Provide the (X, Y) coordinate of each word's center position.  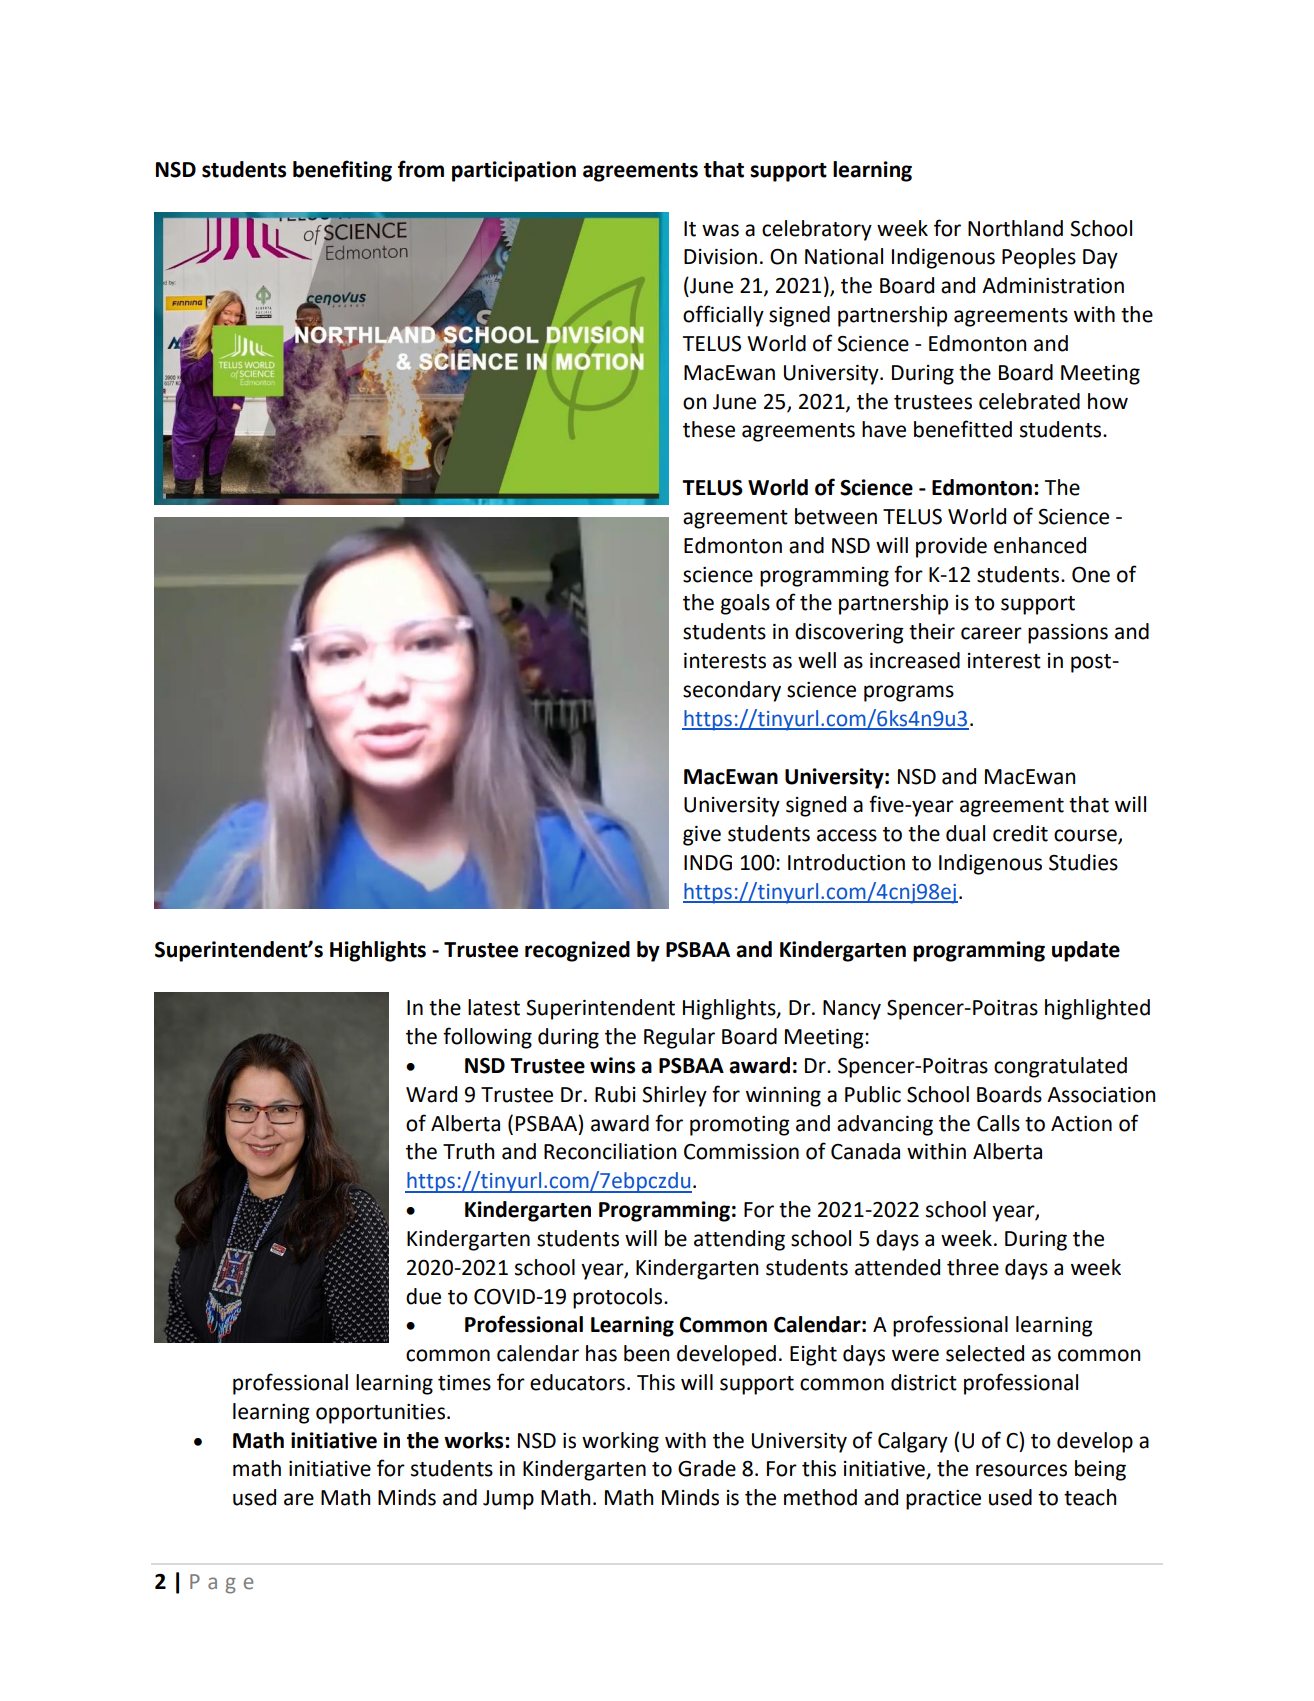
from (421, 169)
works (475, 1440)
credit (1020, 833)
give (702, 836)
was (720, 230)
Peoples (1039, 258)
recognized (577, 951)
